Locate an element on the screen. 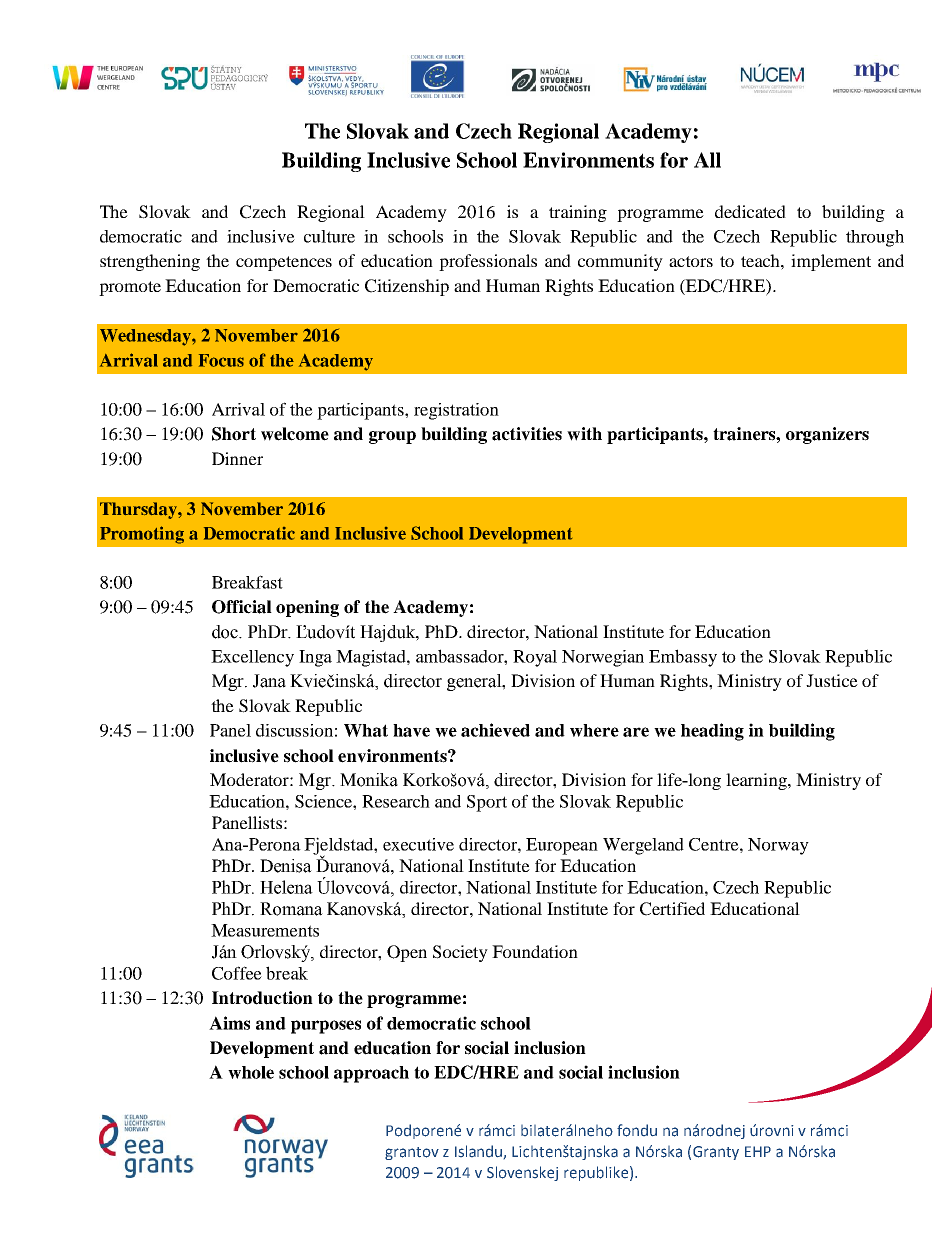 The height and width of the screenshot is (1233, 952). doc is located at coordinates (226, 632).
